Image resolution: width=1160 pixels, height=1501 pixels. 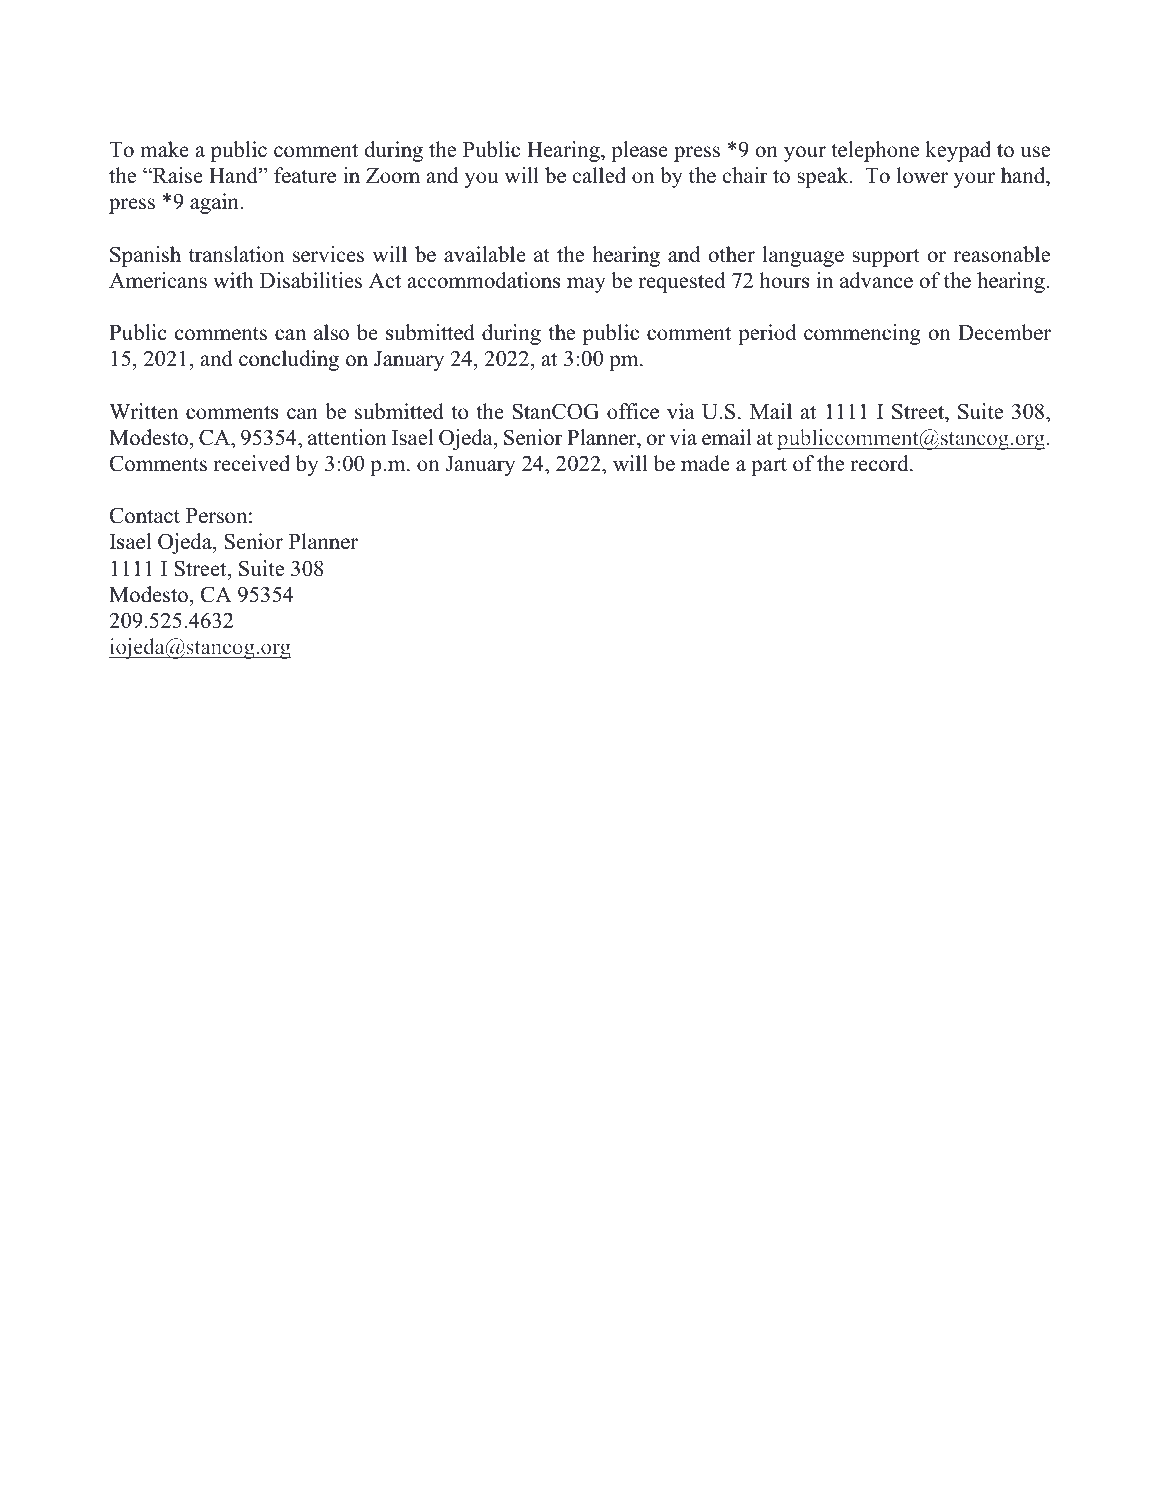 What do you see at coordinates (705, 463) in the screenshot?
I see `made` at bounding box center [705, 463].
